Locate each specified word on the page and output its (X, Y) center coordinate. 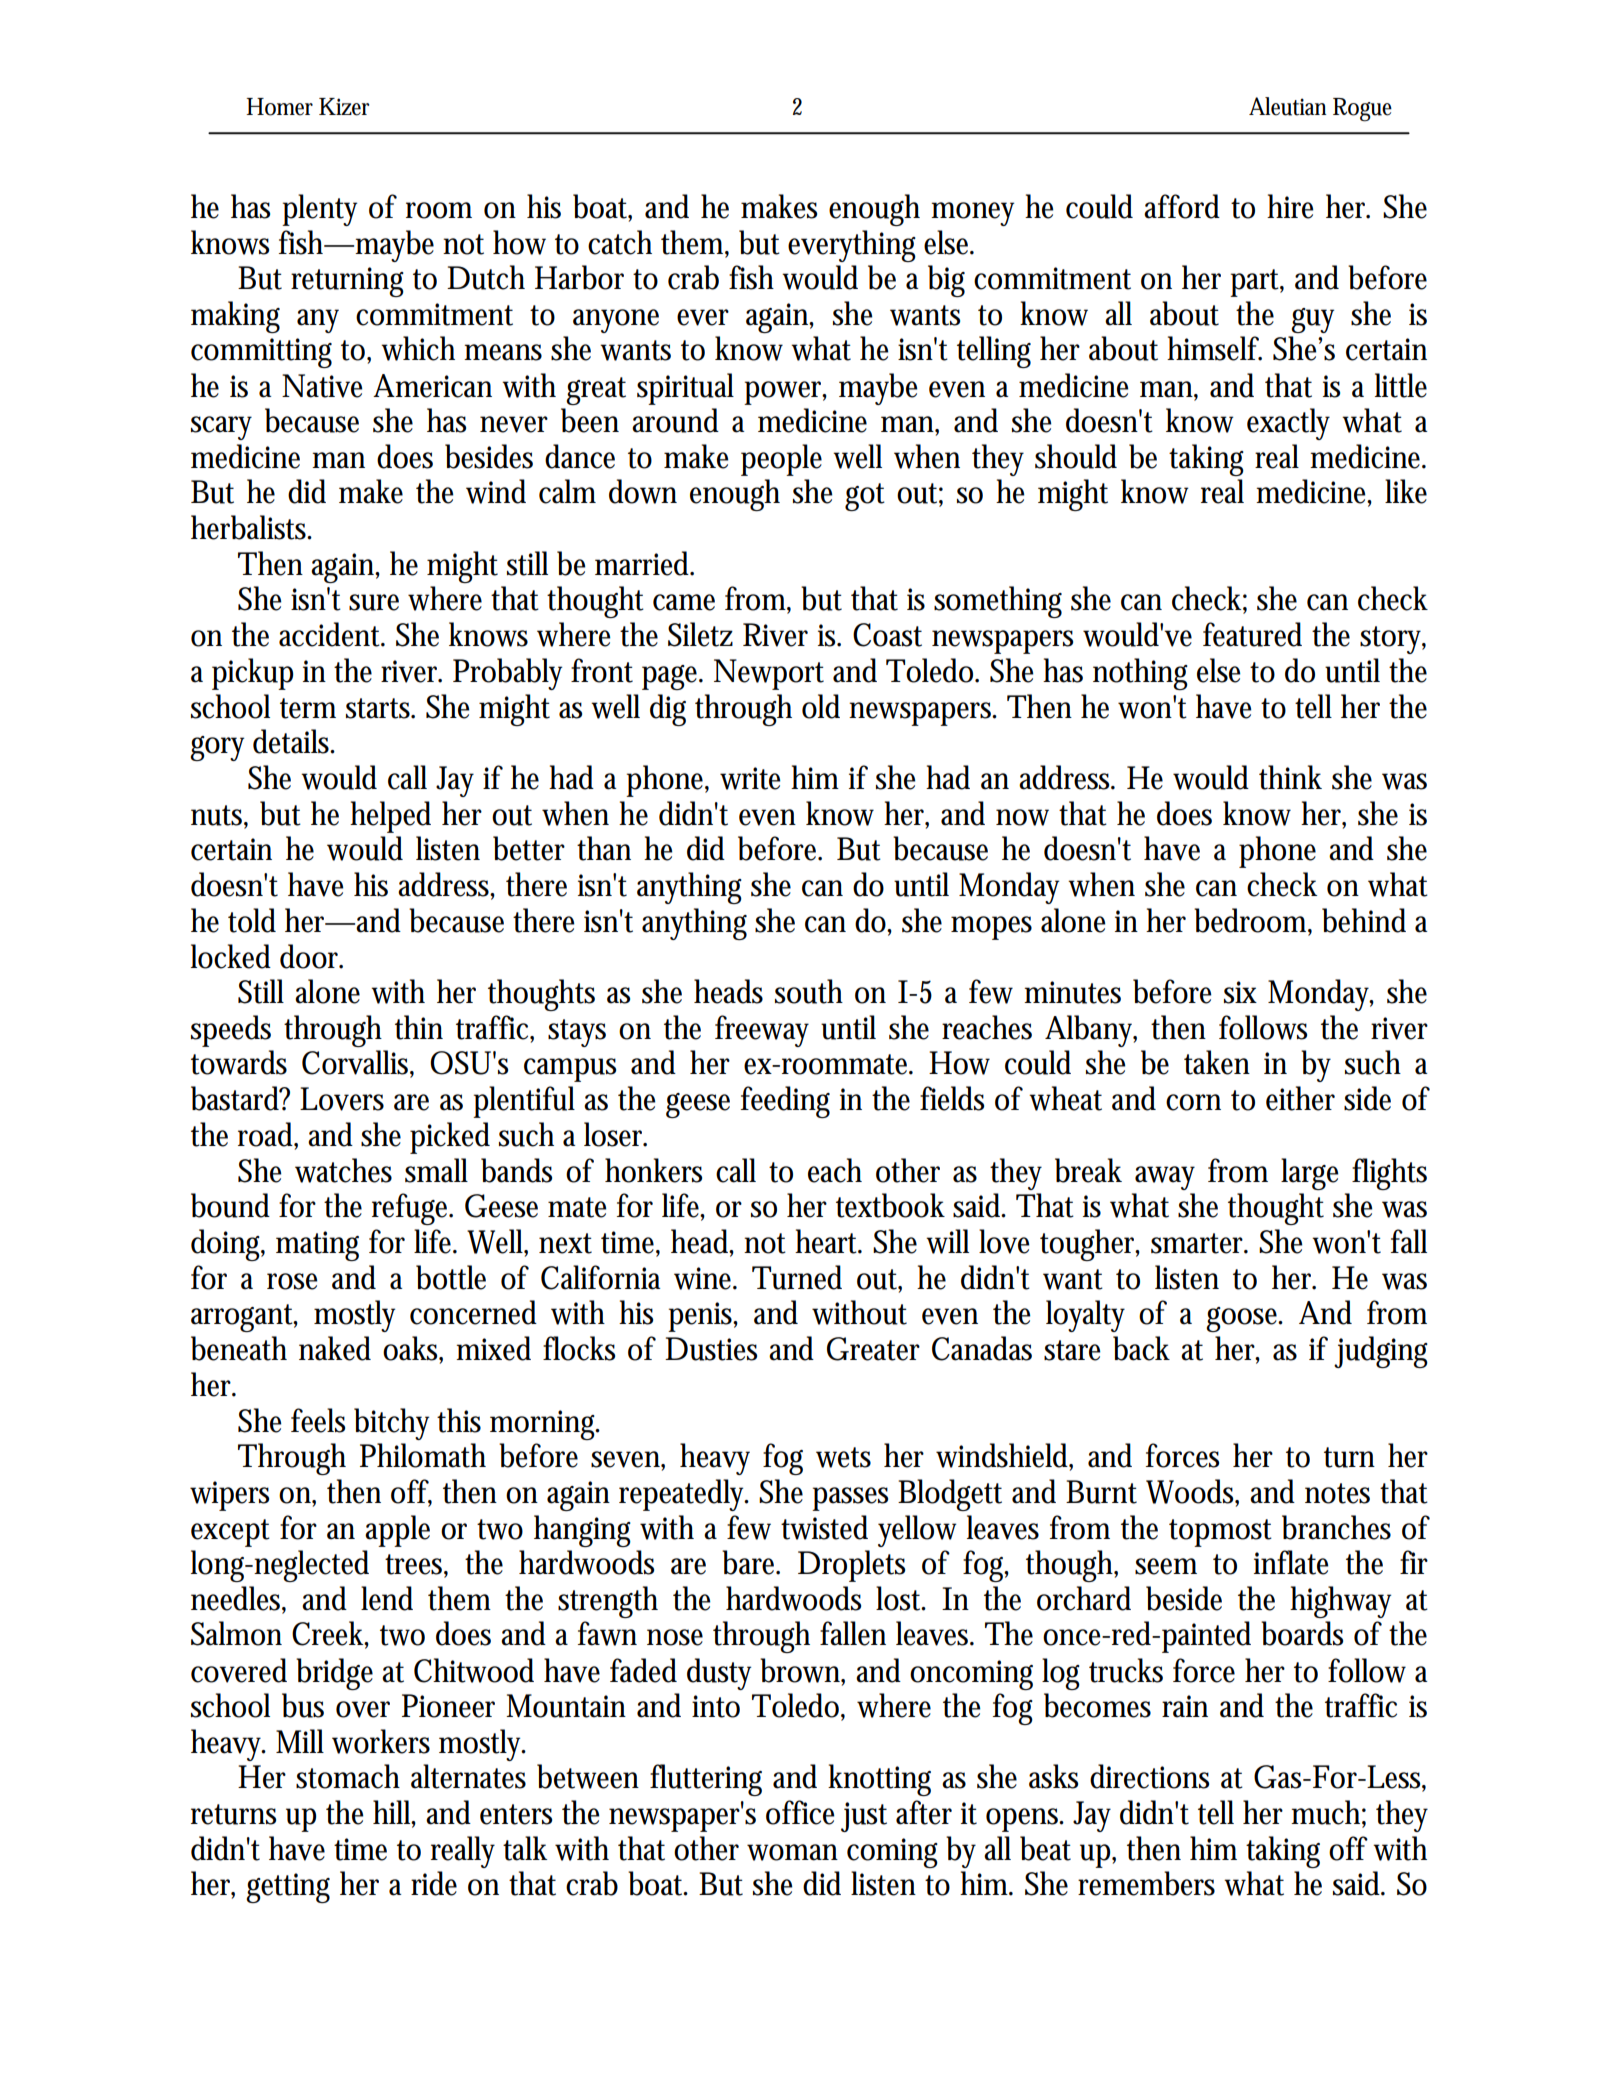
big (946, 281)
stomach (348, 1776)
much (1328, 1813)
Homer (279, 107)
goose (1244, 1319)
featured (1252, 634)
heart (828, 1241)
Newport (769, 674)
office (800, 1812)
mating (317, 1246)
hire (1290, 206)
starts (380, 708)
